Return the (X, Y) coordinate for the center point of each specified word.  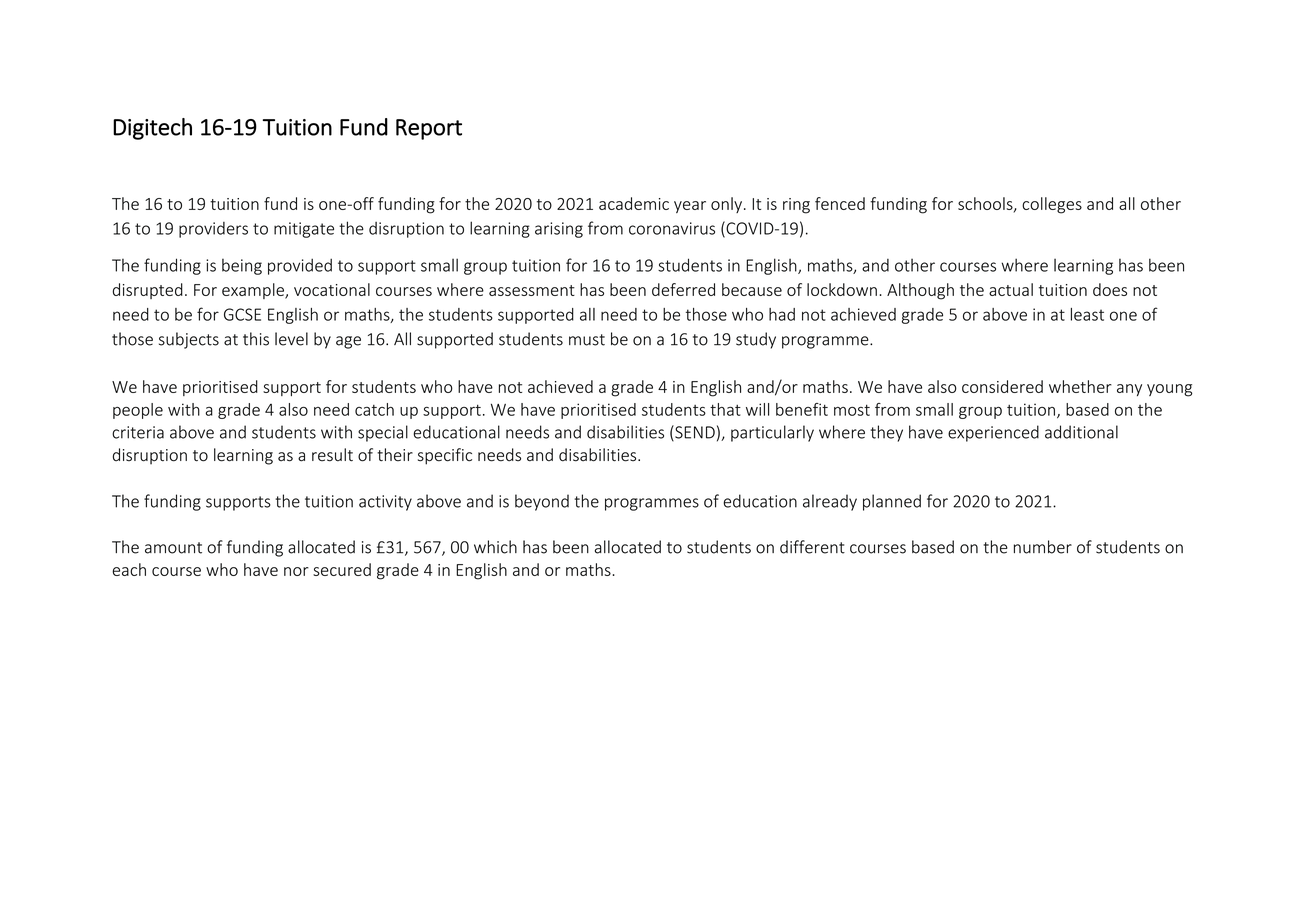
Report (429, 129)
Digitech (152, 129)
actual (1011, 289)
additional (1081, 432)
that (725, 409)
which (495, 547)
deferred (683, 289)
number (1043, 547)
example (254, 291)
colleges (1052, 205)
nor (296, 571)
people (138, 411)
